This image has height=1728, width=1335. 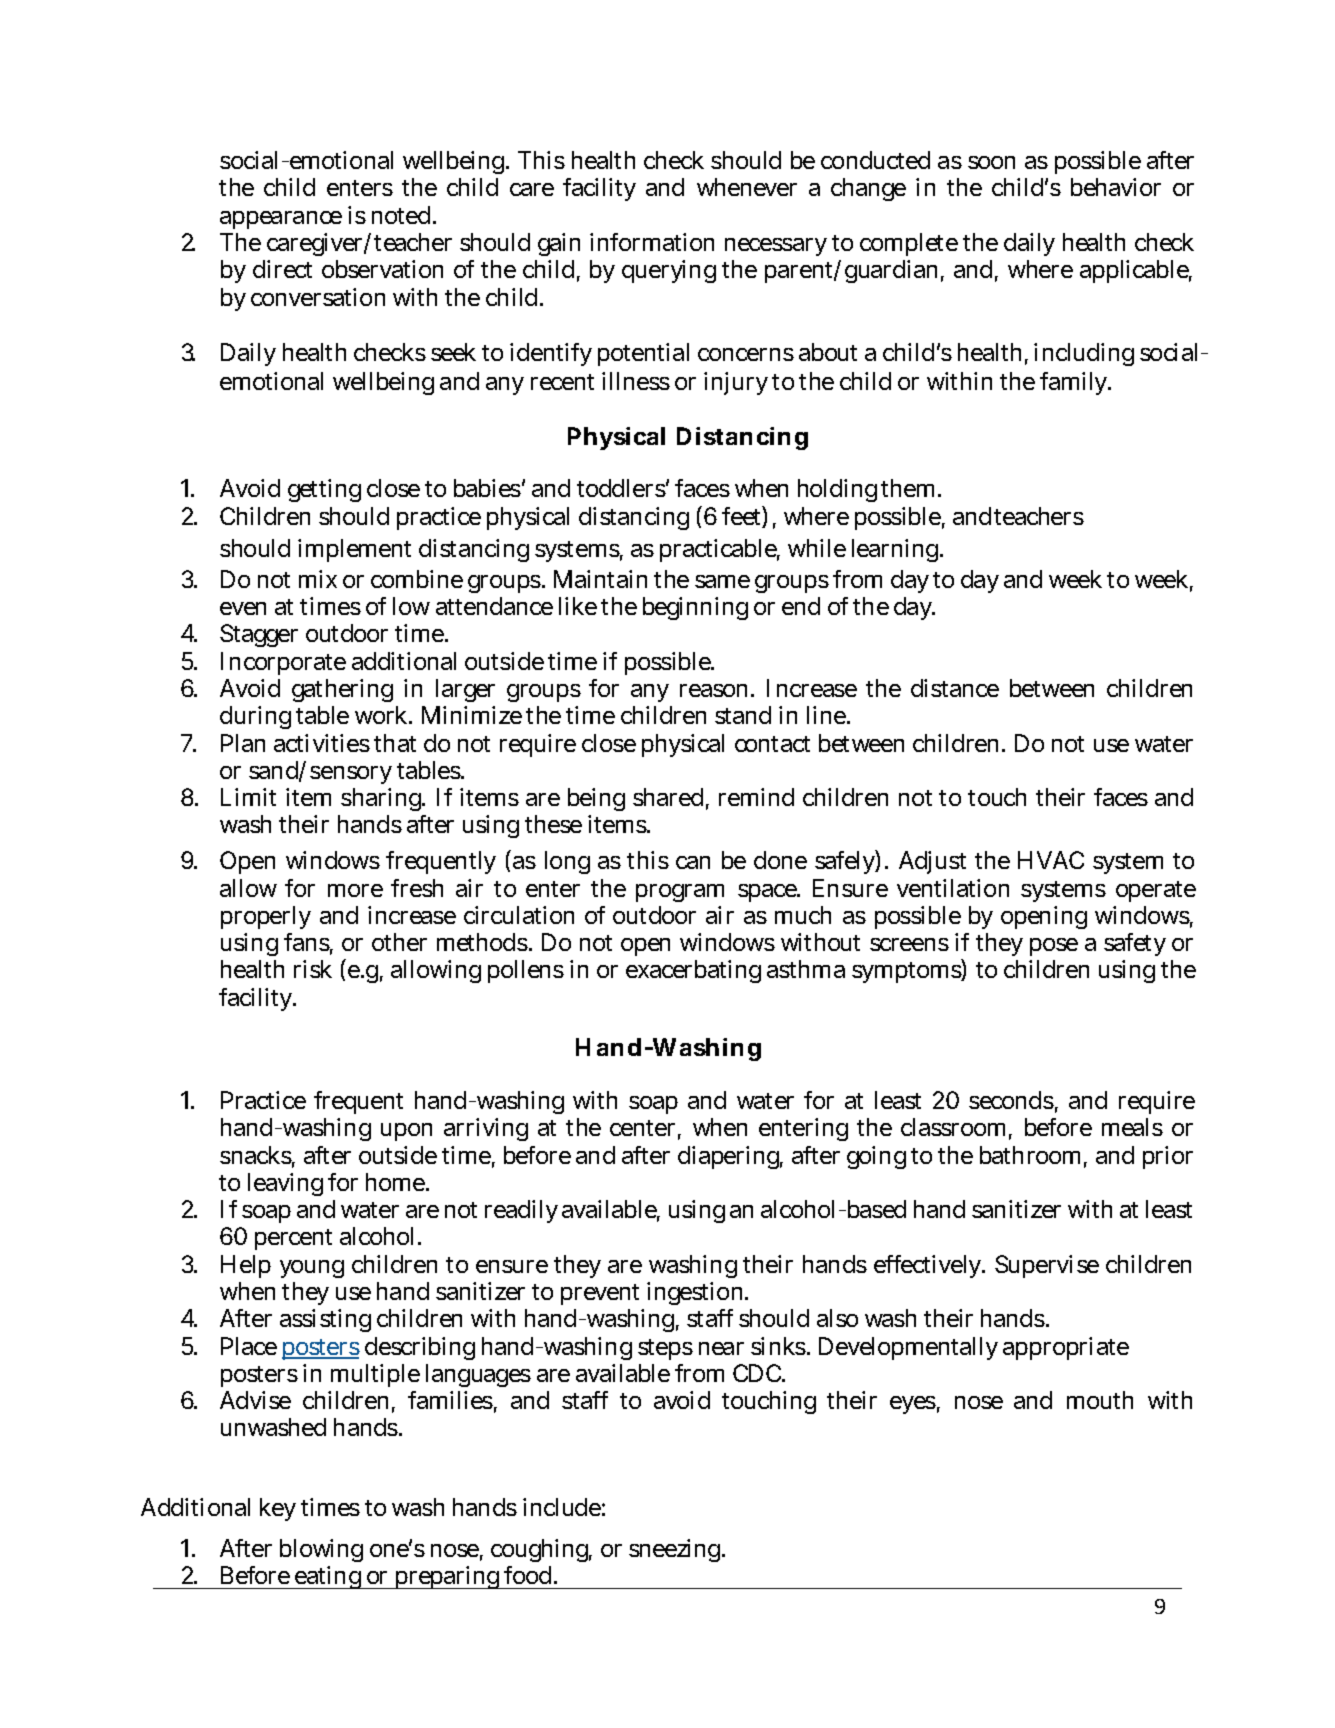 What do you see at coordinates (1051, 860) in the image?
I see `HVAC` at bounding box center [1051, 860].
